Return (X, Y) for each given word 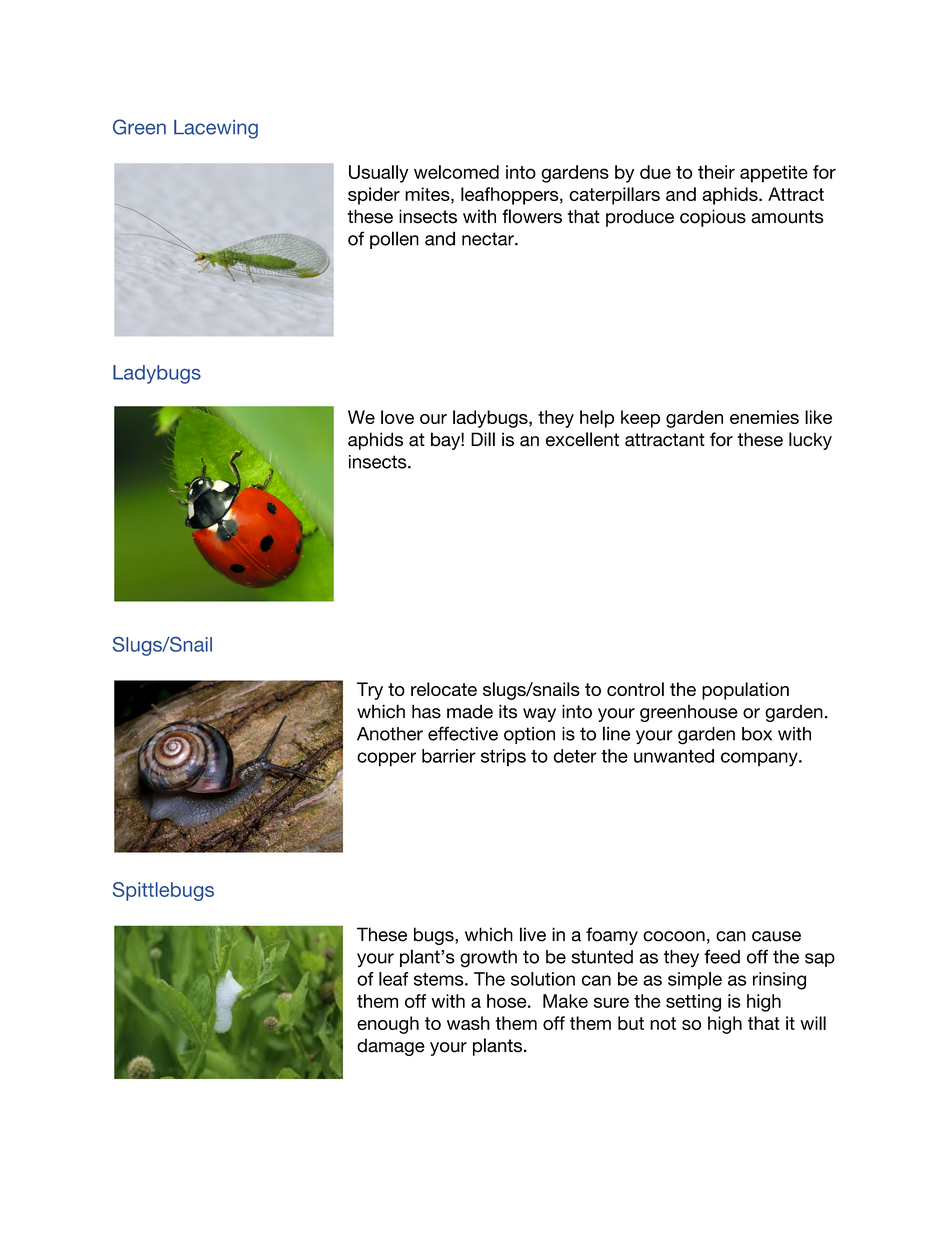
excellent (582, 439)
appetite (774, 174)
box (757, 734)
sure (611, 1002)
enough (388, 1025)
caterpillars (614, 196)
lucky (810, 441)
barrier (449, 756)
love (397, 417)
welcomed (456, 172)
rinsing (779, 981)
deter (575, 756)
